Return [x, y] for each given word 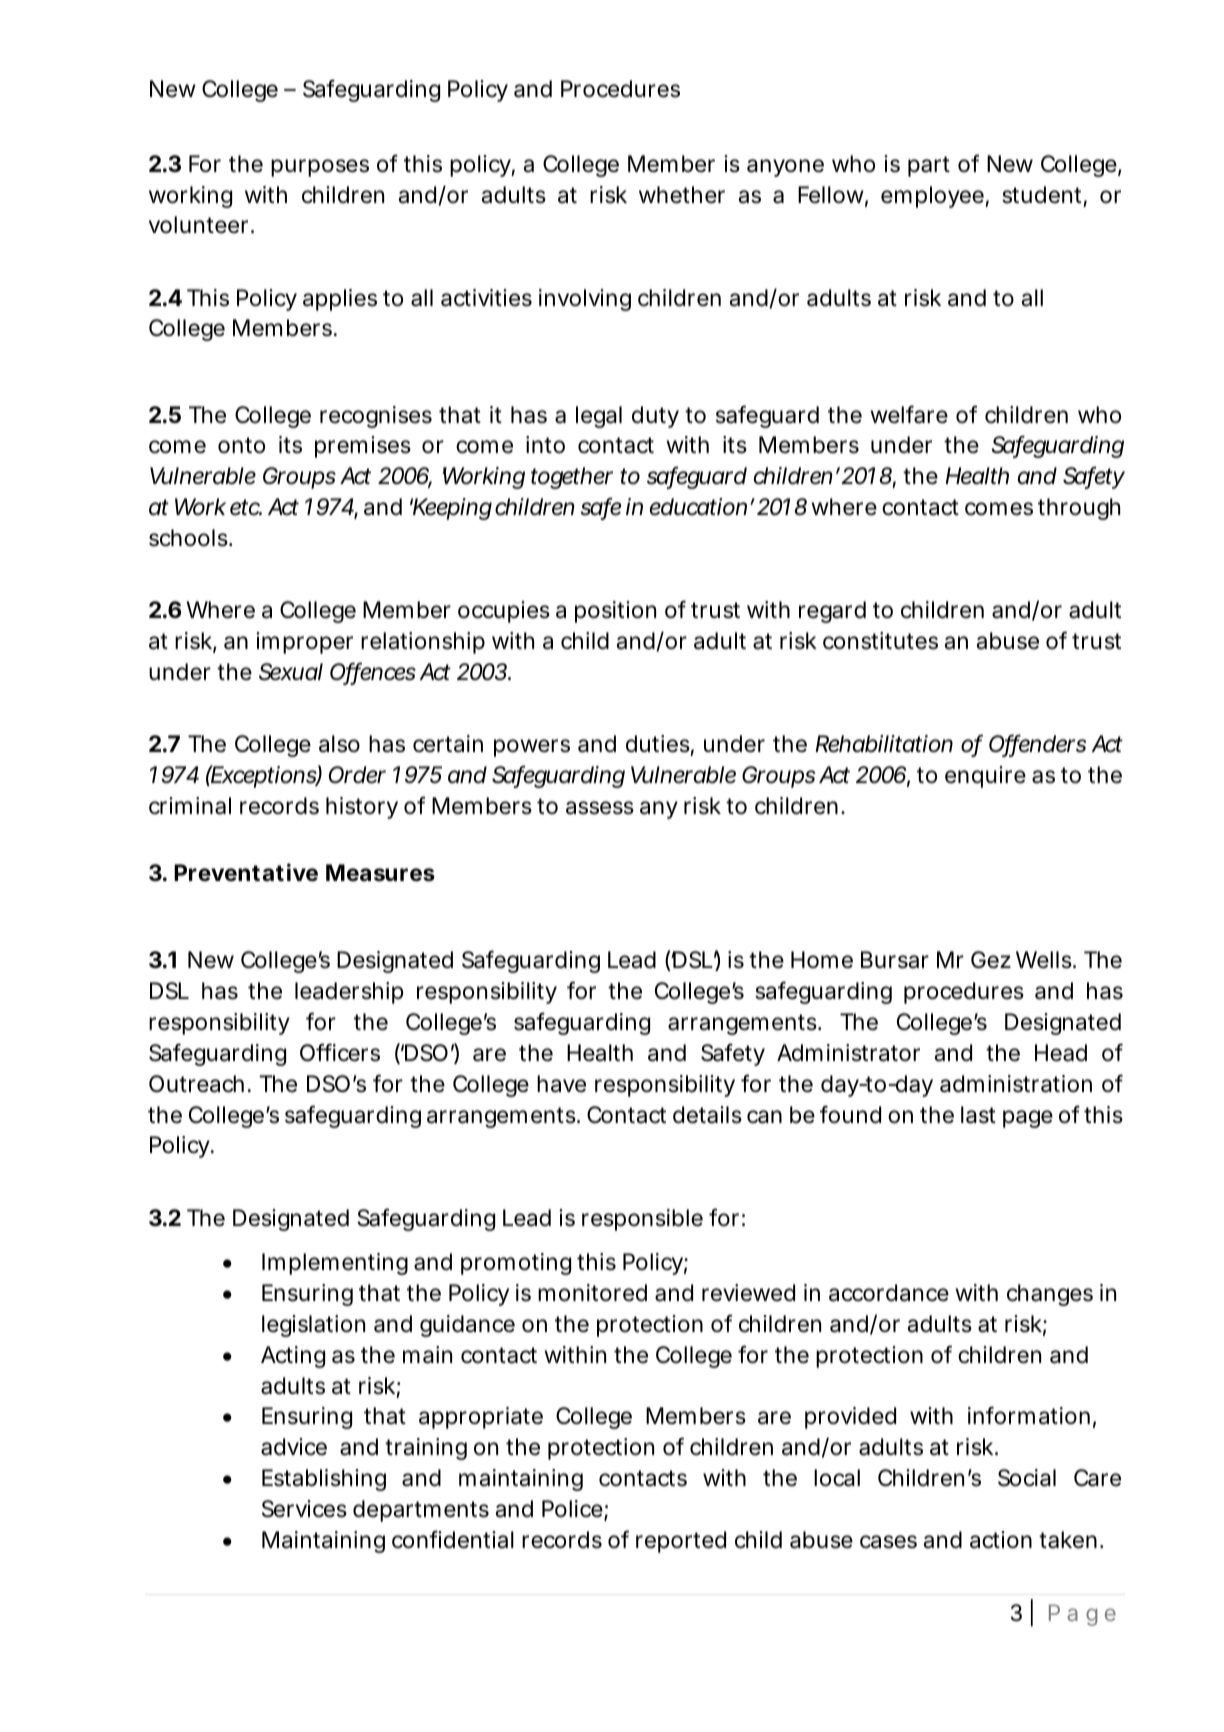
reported [681, 1542]
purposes [320, 168]
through [1079, 509]
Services [304, 1509]
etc [246, 507]
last [978, 1115]
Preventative [246, 872]
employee [933, 197]
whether [682, 195]
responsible [642, 1220]
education [698, 507]
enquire [985, 777]
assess [600, 808]
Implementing [335, 1264]
